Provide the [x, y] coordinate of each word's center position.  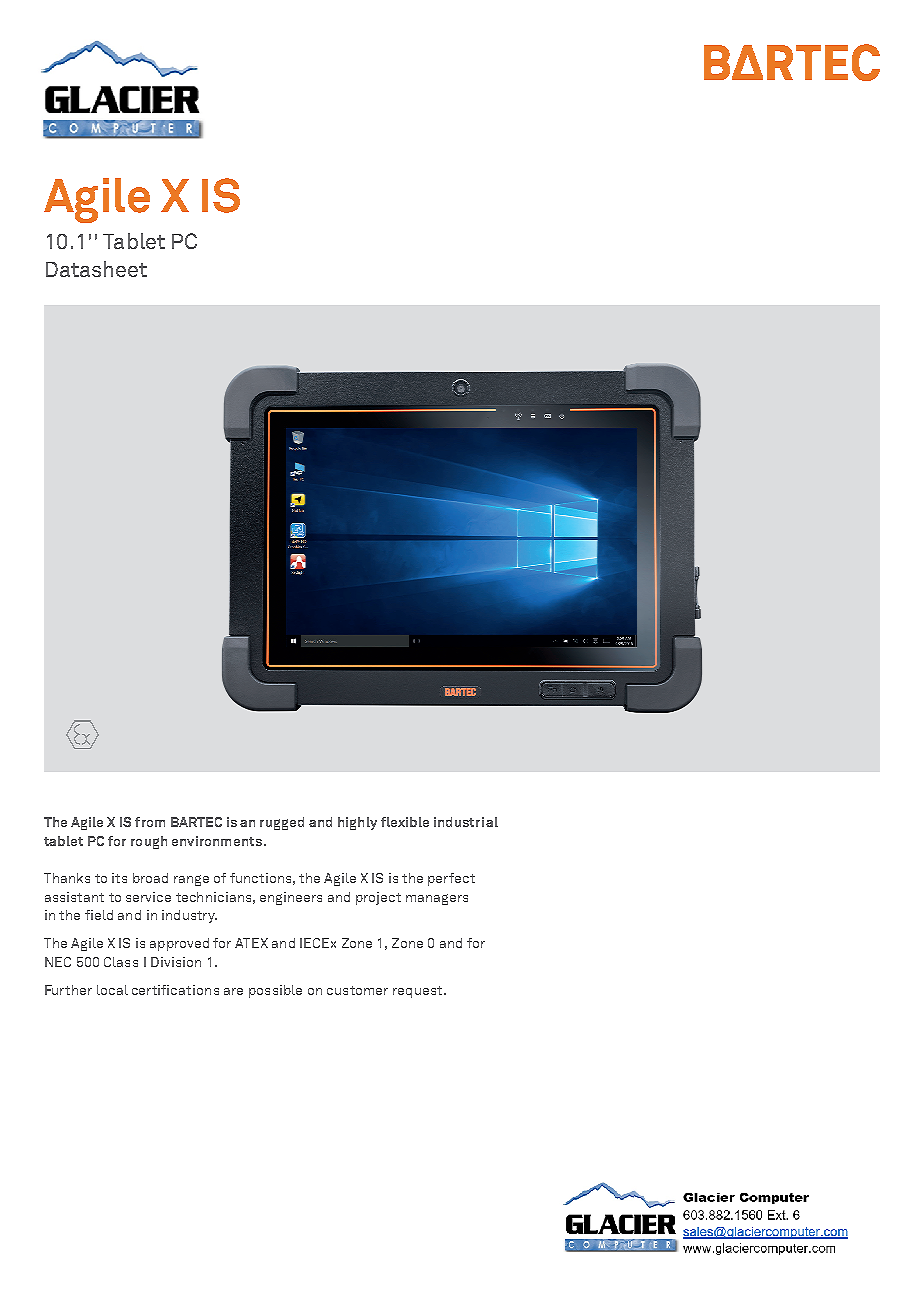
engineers [291, 898]
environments [218, 841]
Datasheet [96, 269]
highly [357, 823]
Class [121, 962]
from [150, 822]
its [119, 878]
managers [437, 899]
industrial [466, 822]
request [419, 992]
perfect [451, 879]
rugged [282, 823]
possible [275, 991]
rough [149, 842]
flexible [405, 822]
